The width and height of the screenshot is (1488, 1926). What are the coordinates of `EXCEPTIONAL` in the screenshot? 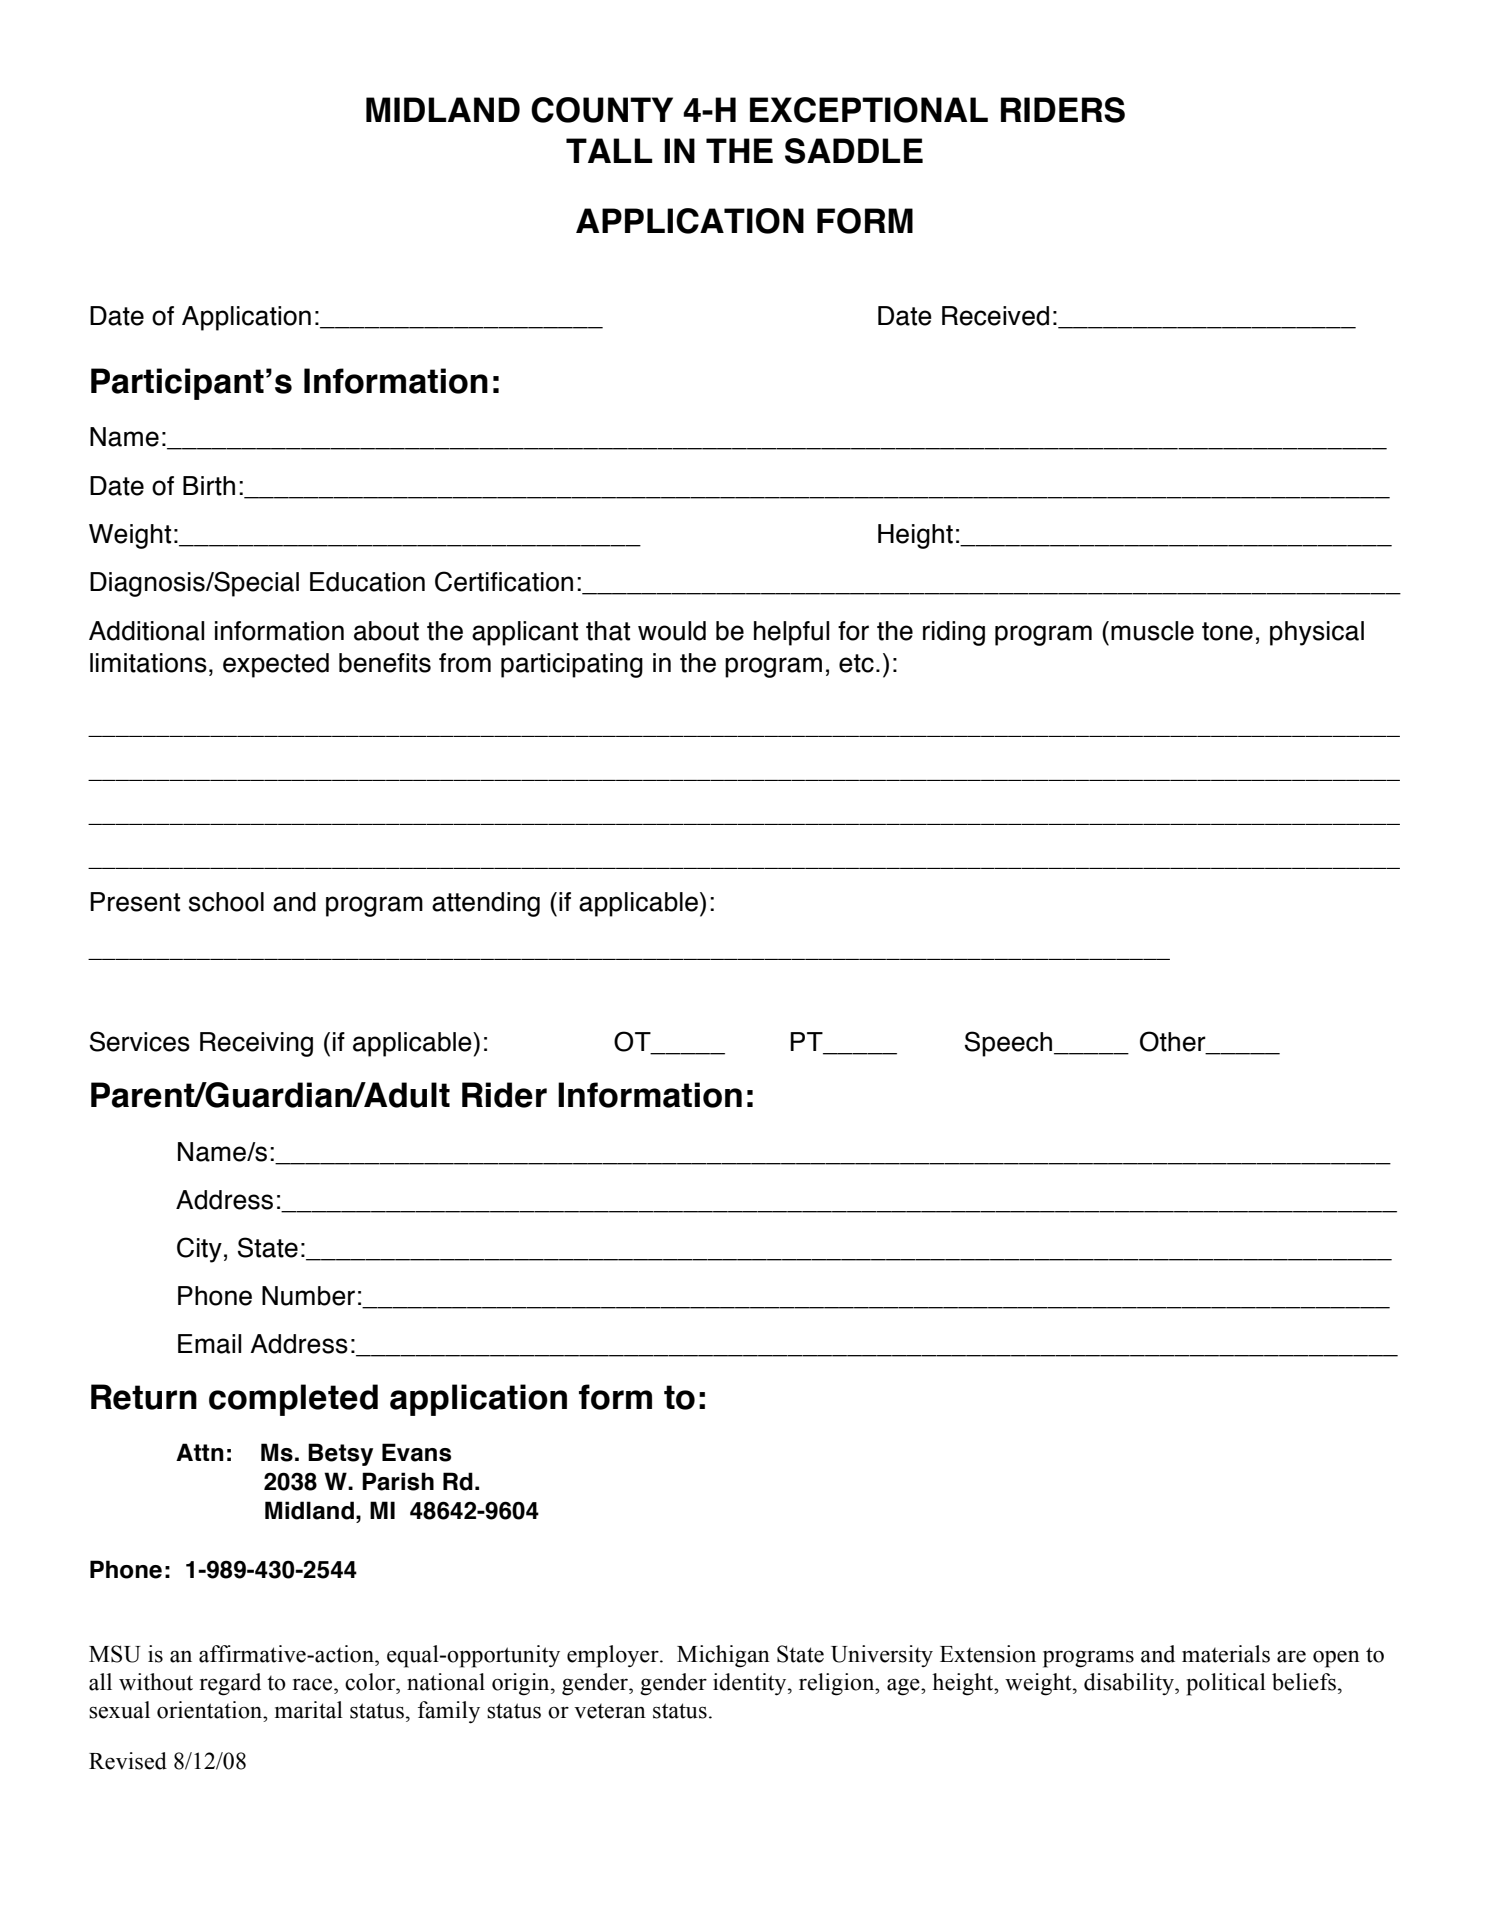 It's located at (869, 110).
